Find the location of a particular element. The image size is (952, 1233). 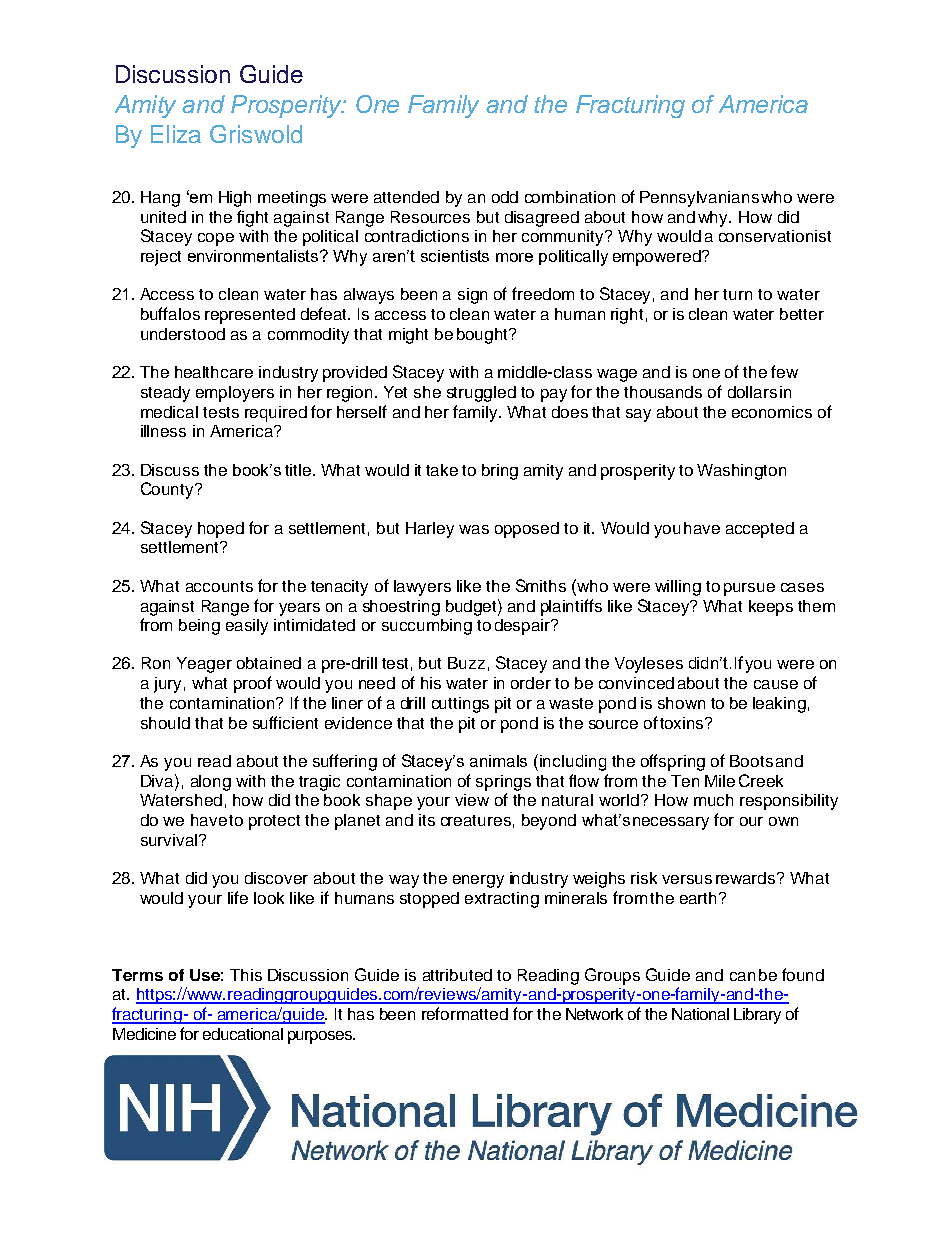

lawyers is located at coordinates (422, 588).
